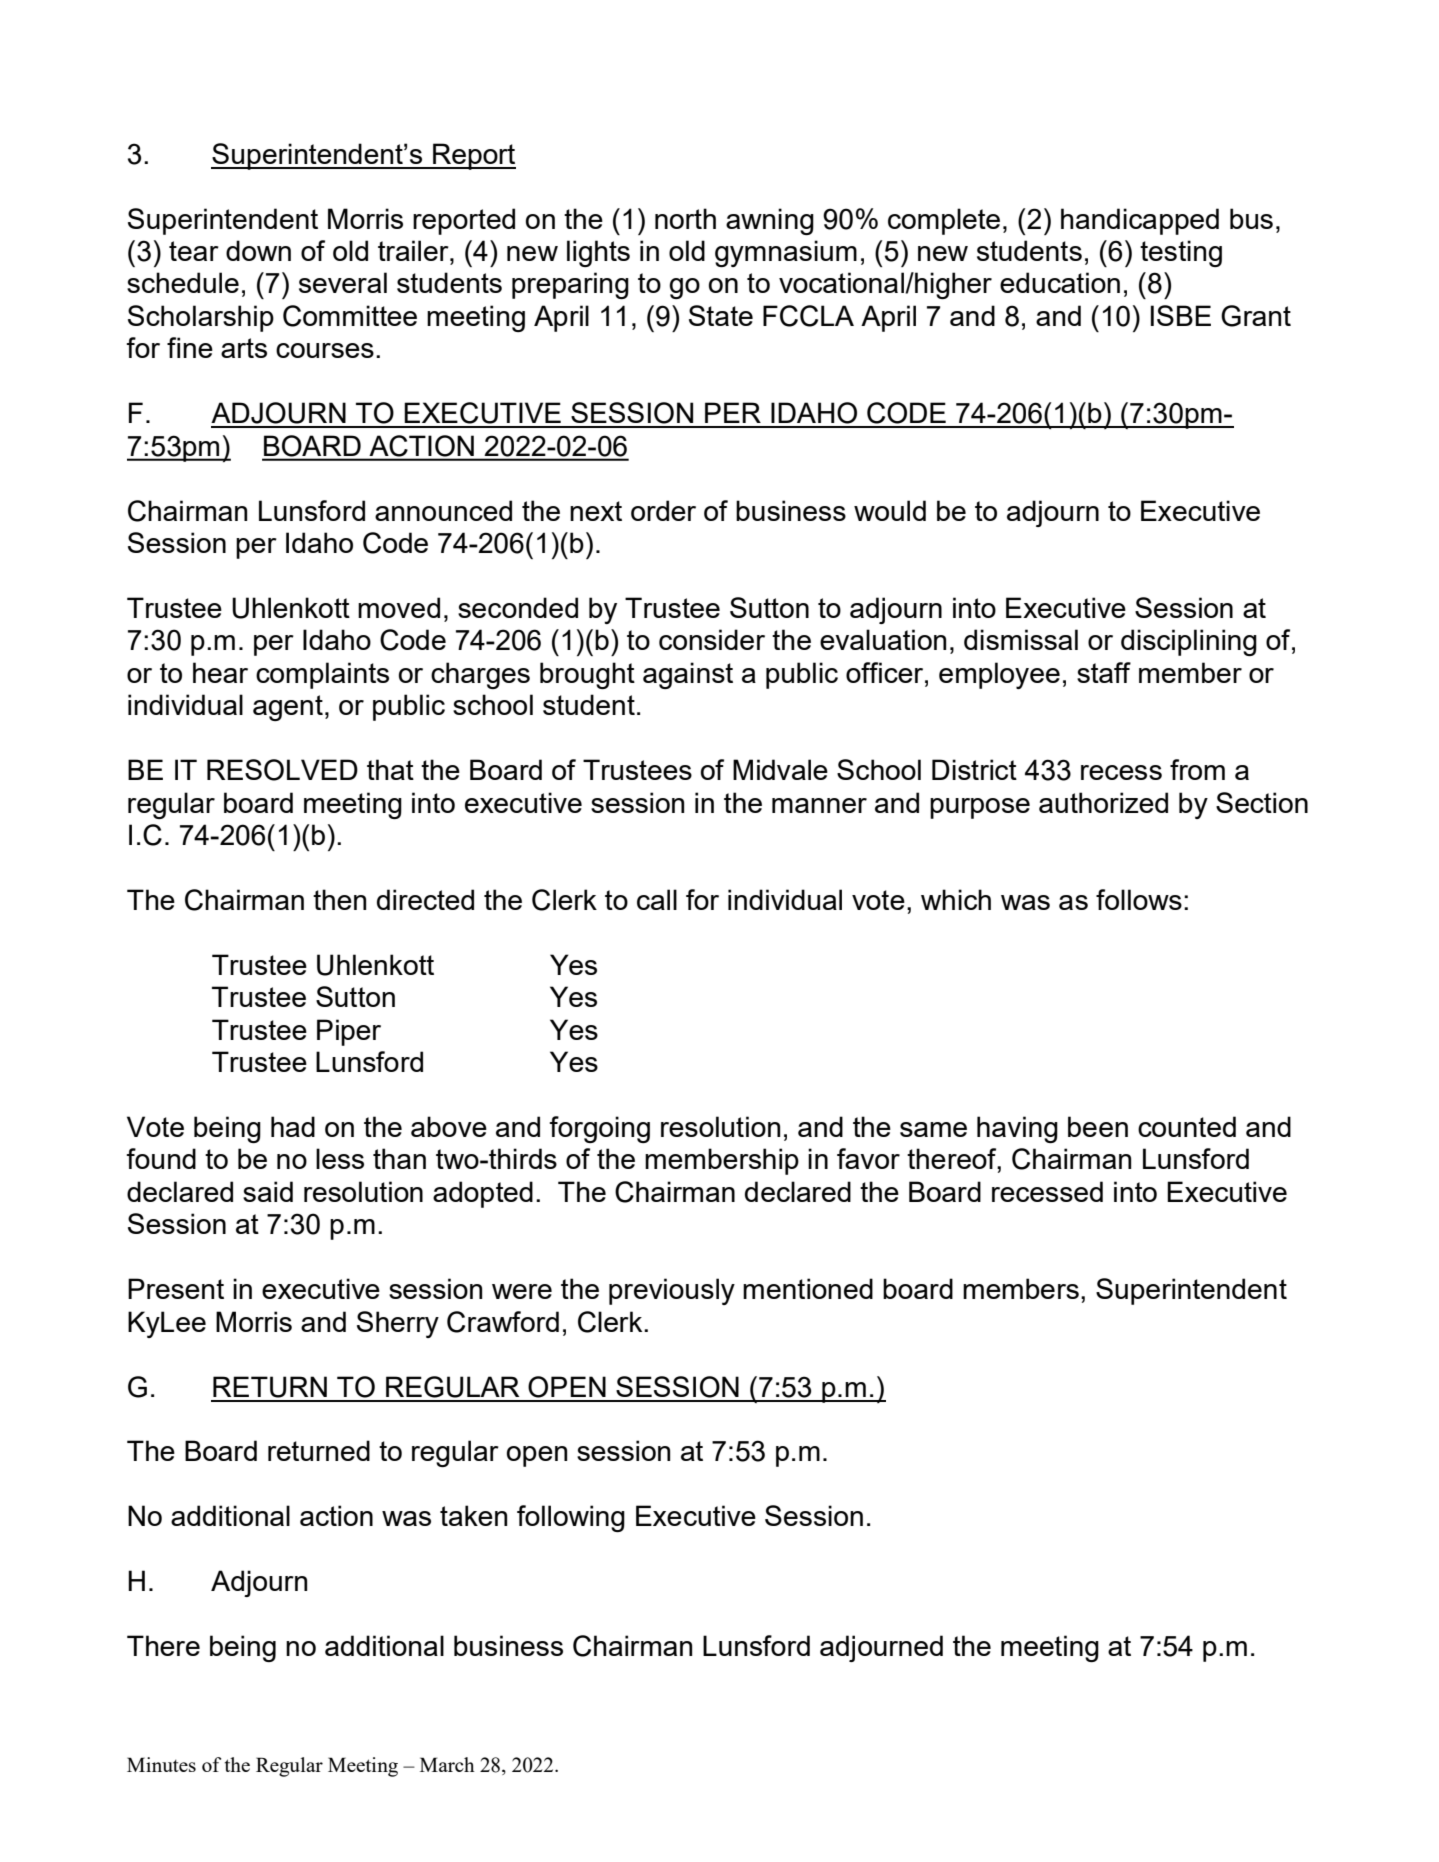 This screenshot has width=1439, height=1862. Describe the element at coordinates (161, 1764) in the screenshot. I see `Minutes` at that location.
